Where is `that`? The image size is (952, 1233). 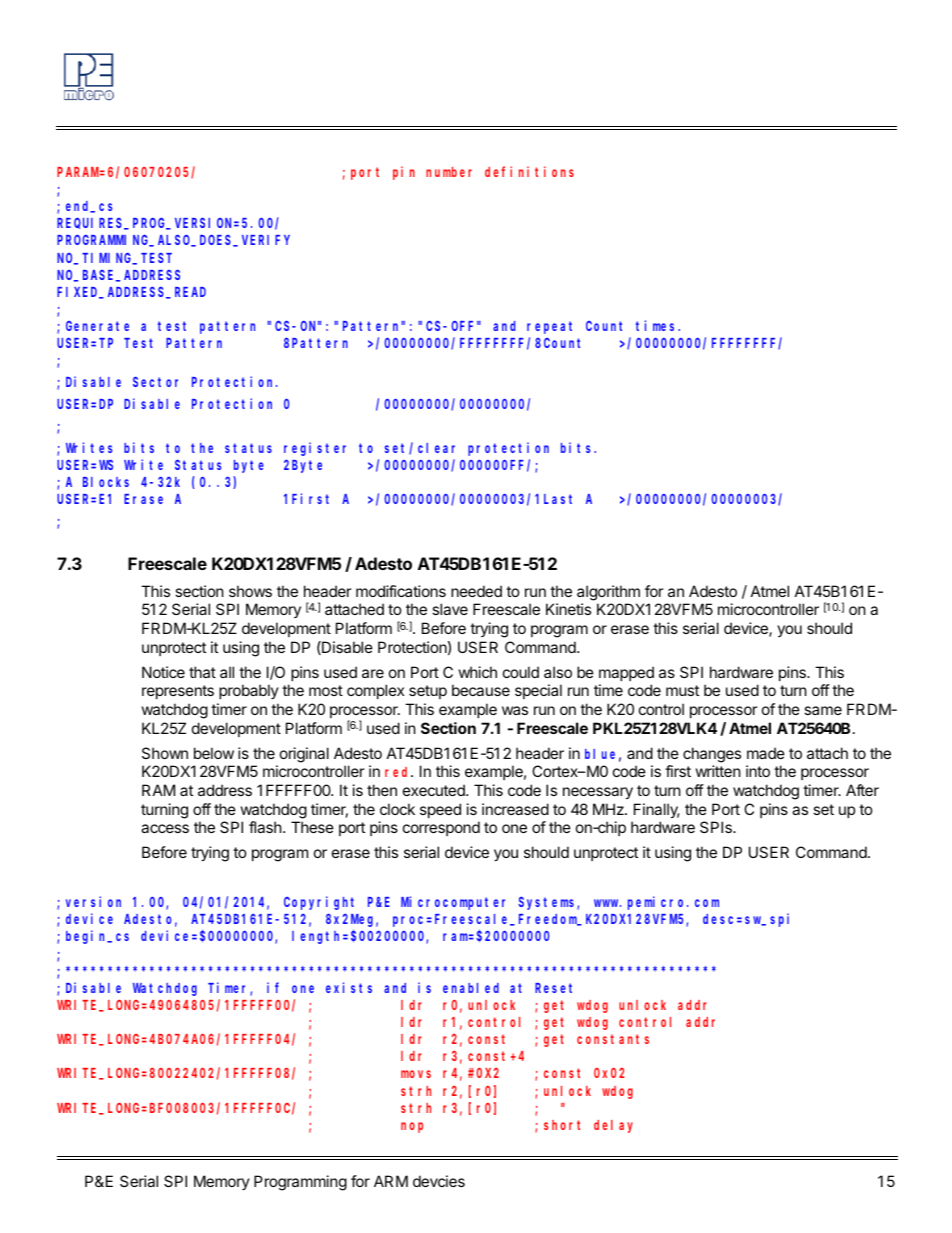 that is located at coordinates (202, 672).
